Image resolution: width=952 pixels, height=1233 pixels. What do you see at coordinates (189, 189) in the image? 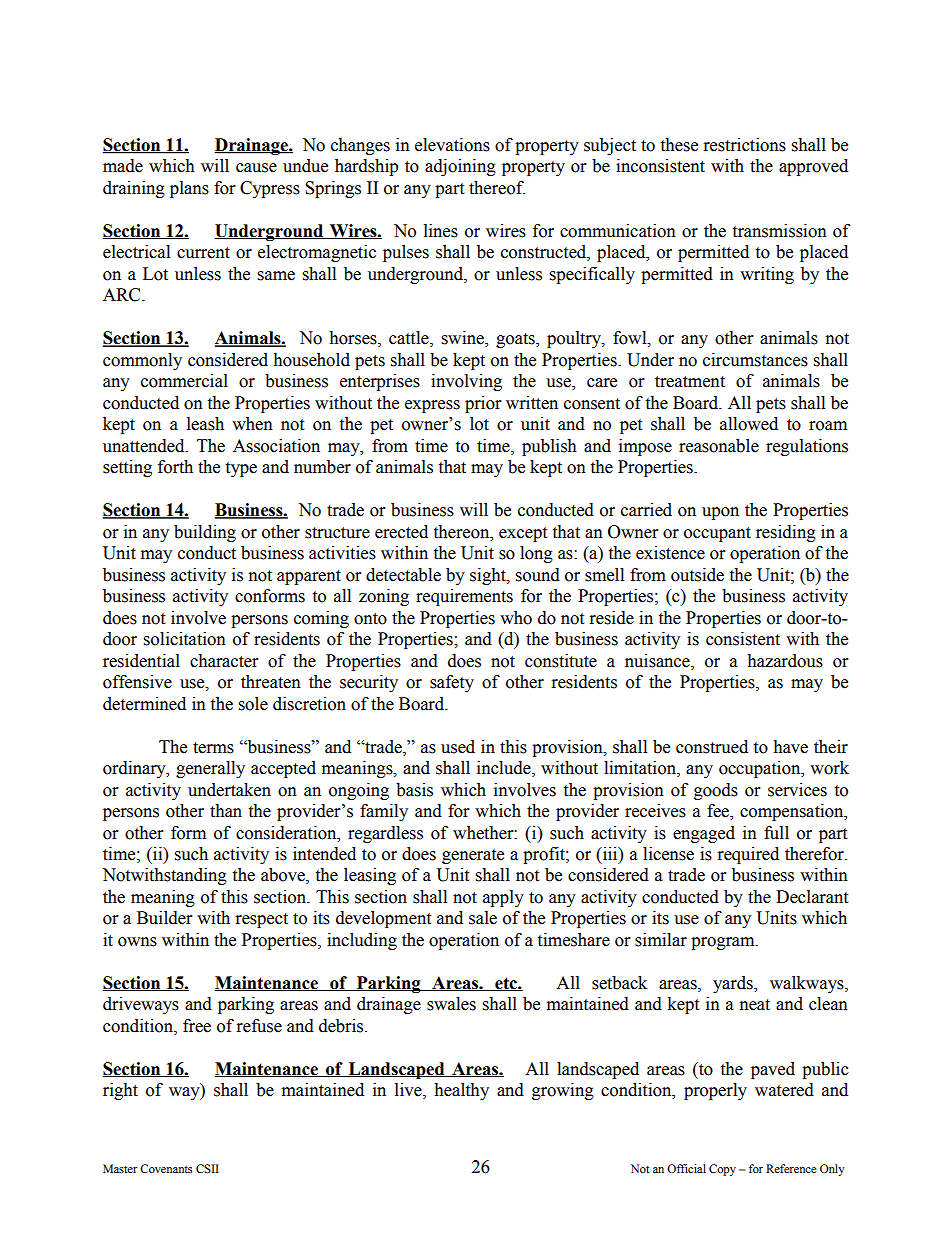
I see `plans` at bounding box center [189, 189].
